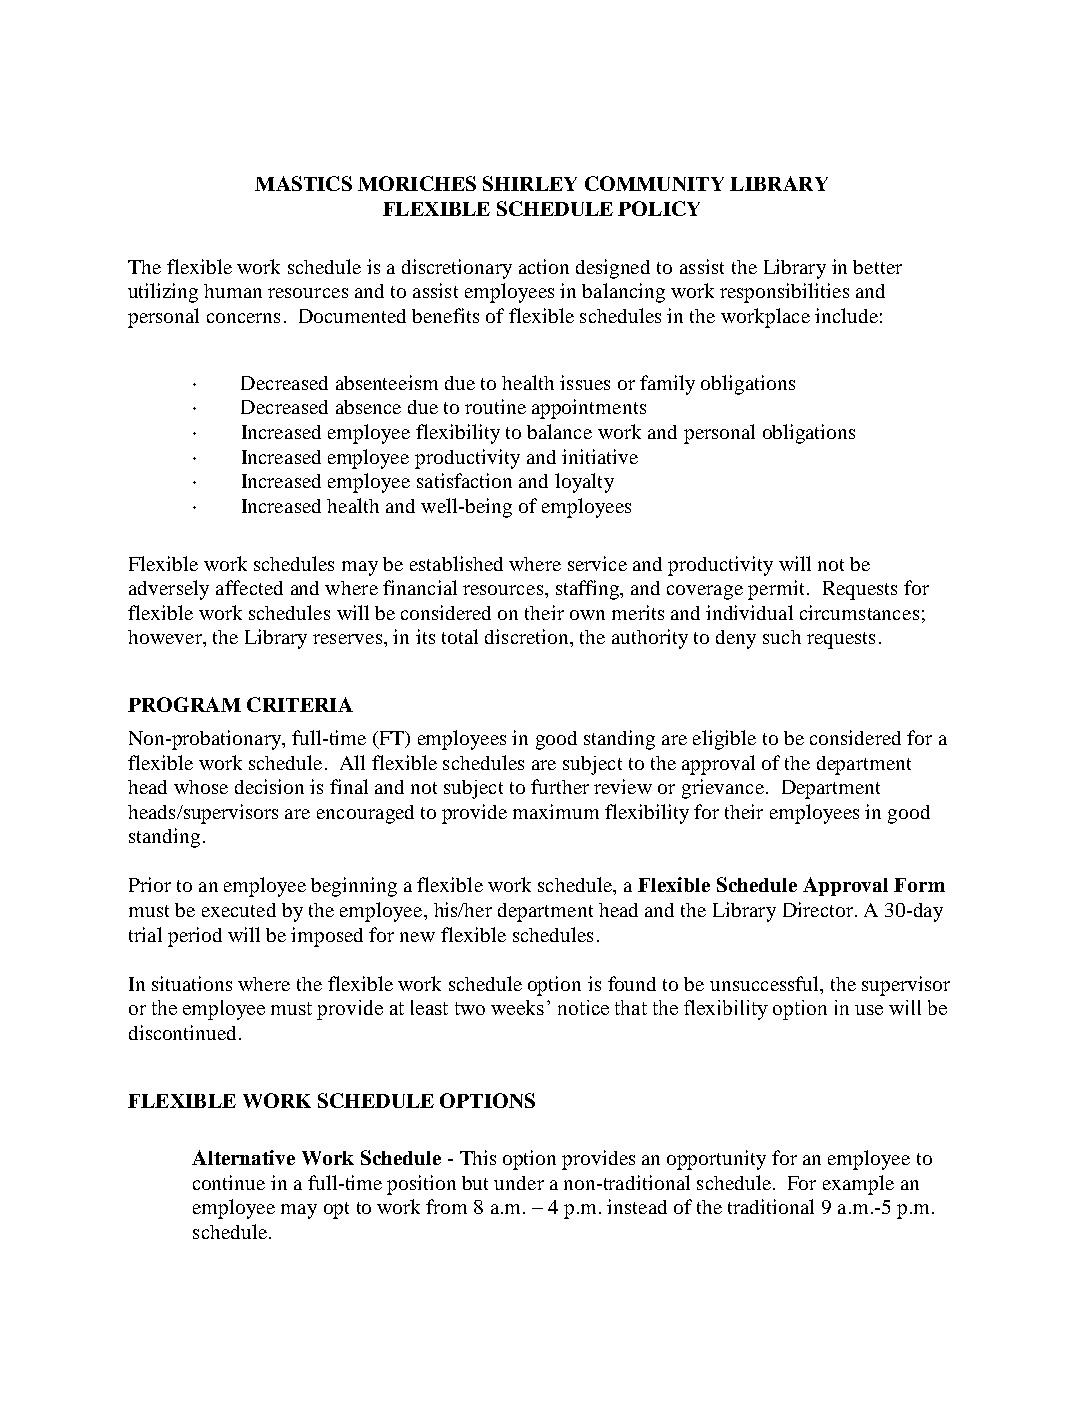  I want to click on better, so click(877, 267).
